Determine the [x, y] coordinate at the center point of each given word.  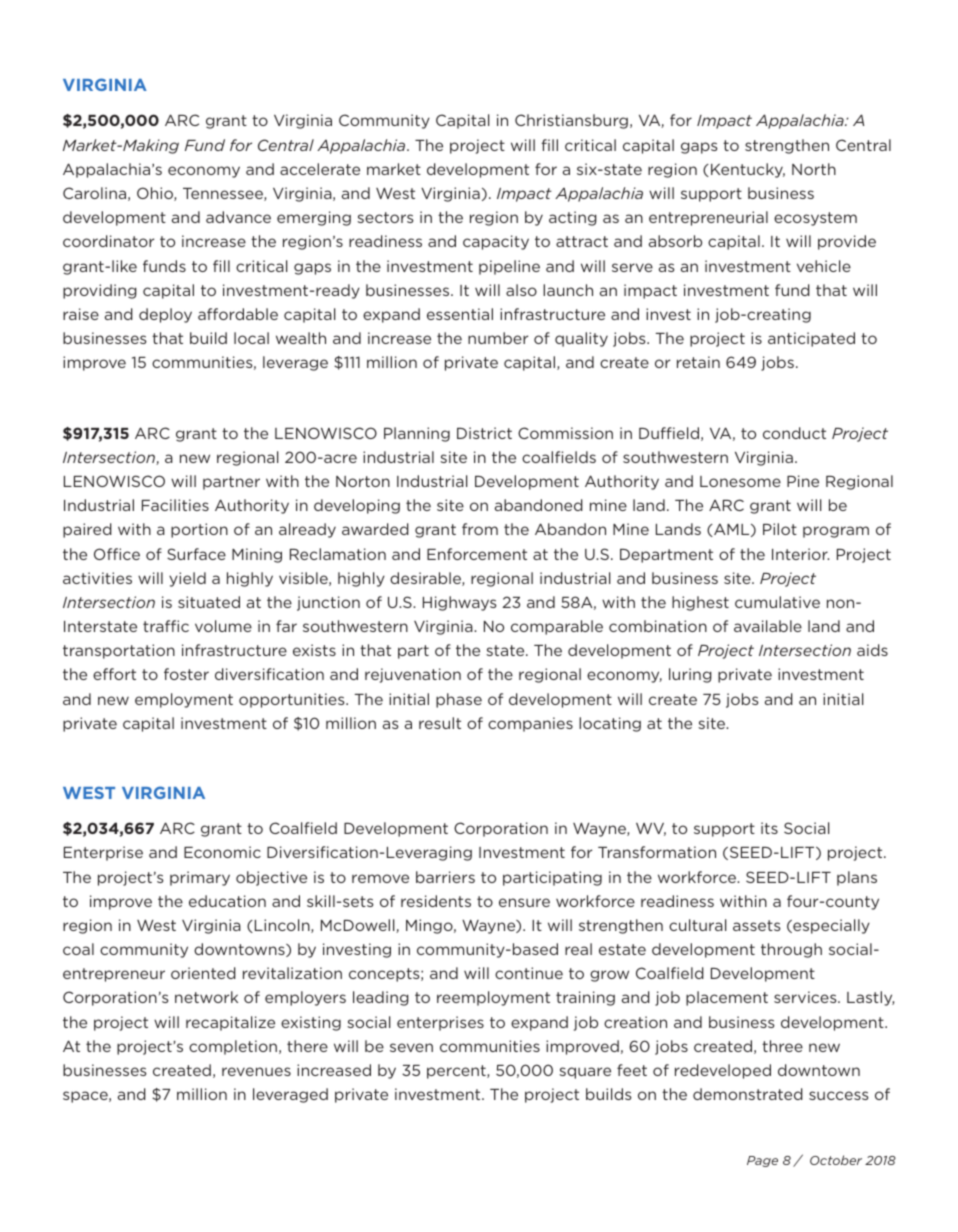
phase [459, 700]
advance [238, 217]
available [768, 626]
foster [186, 674]
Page [762, 1161]
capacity [496, 242]
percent [457, 1072]
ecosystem [815, 219]
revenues [256, 1071]
